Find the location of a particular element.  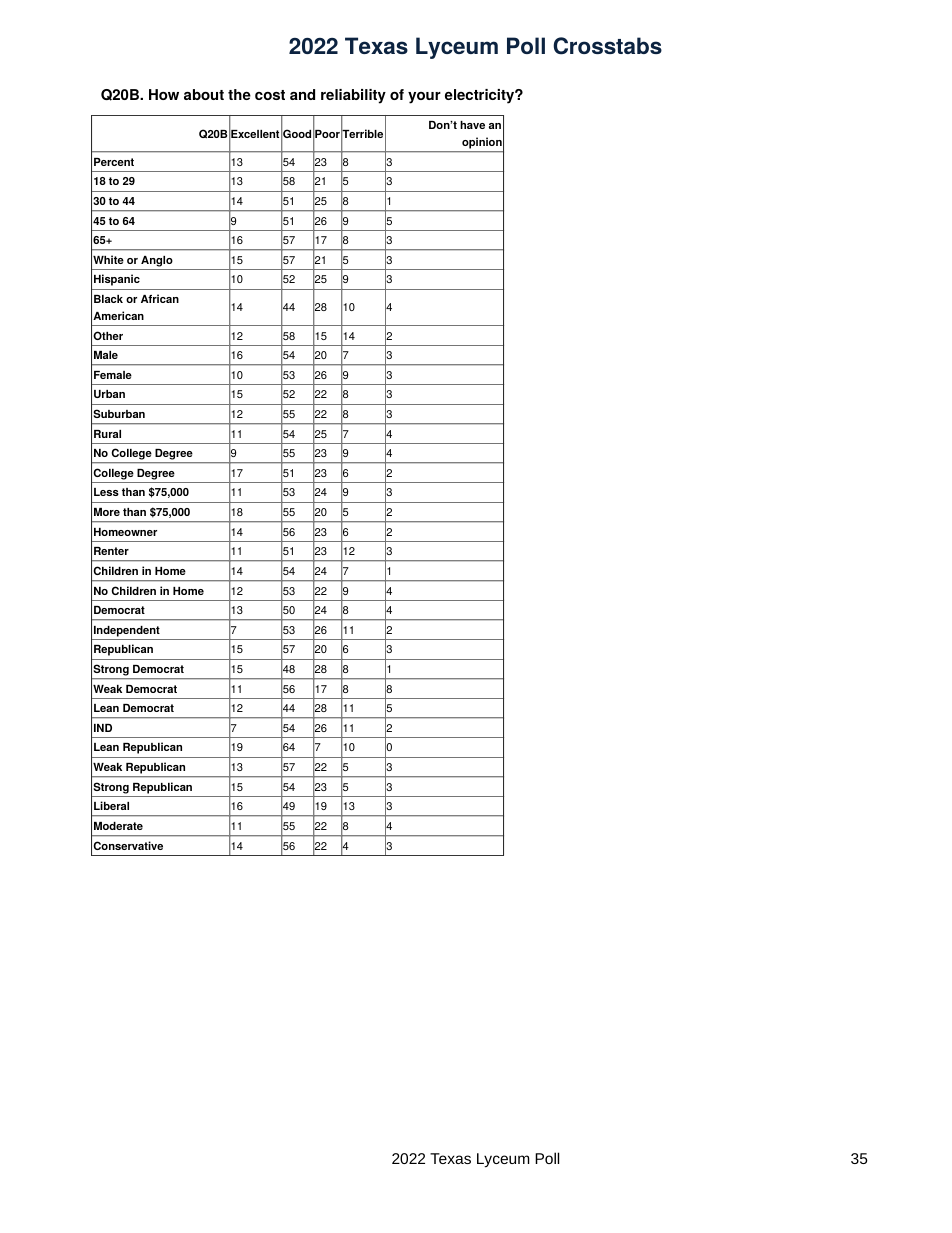

Renter is located at coordinates (111, 551).
